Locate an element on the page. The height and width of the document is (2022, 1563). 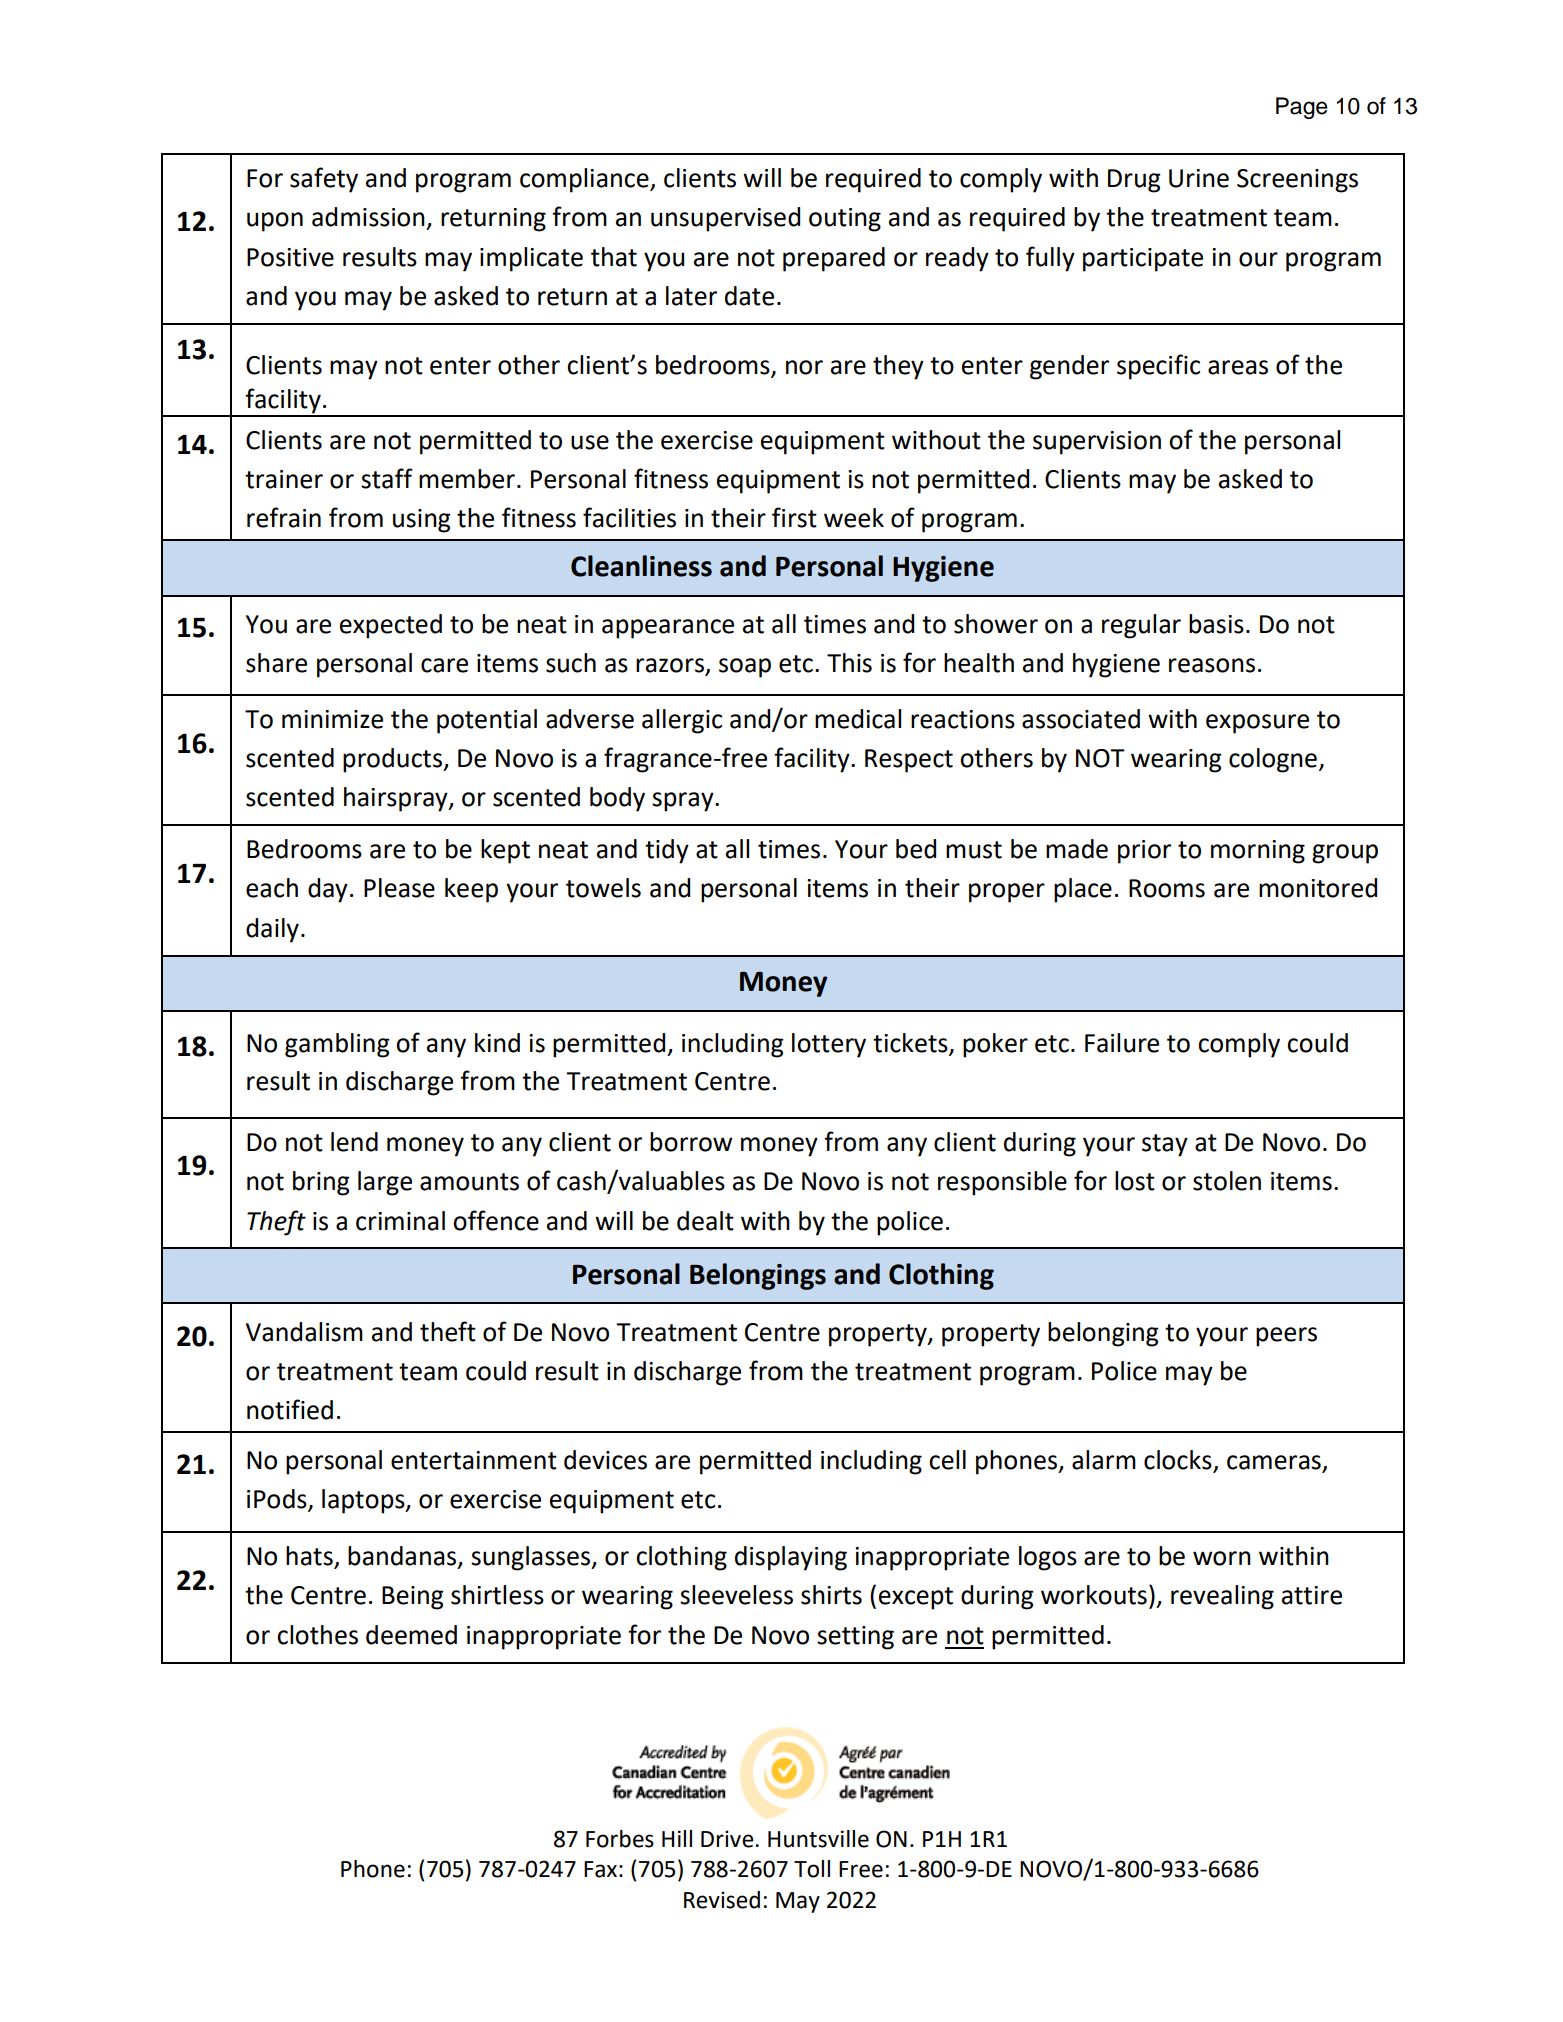
Huntsville is located at coordinates (818, 1839).
